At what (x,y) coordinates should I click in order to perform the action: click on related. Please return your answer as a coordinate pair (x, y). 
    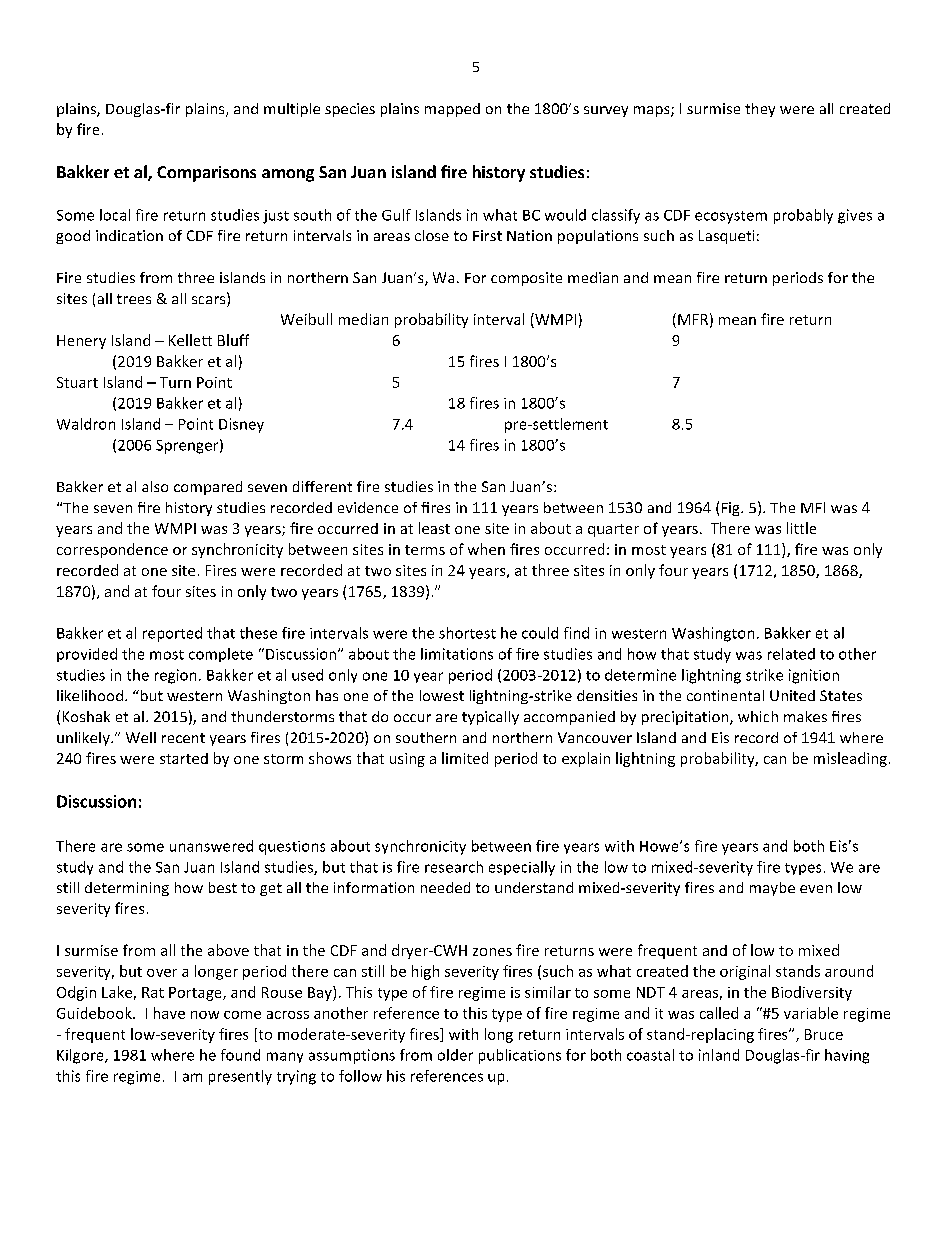
    Looking at the image, I should click on (791, 654).
